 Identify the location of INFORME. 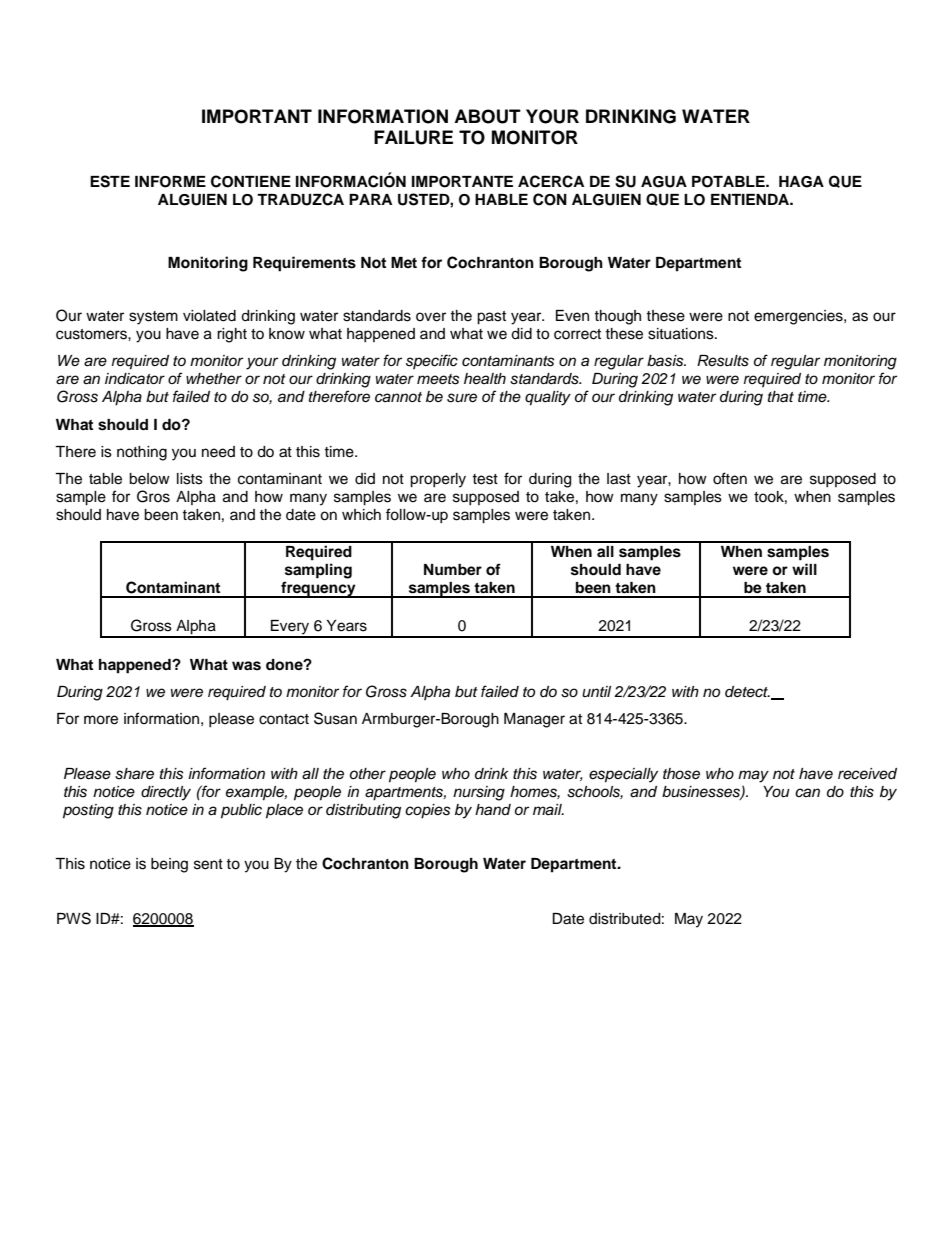
(170, 182).
